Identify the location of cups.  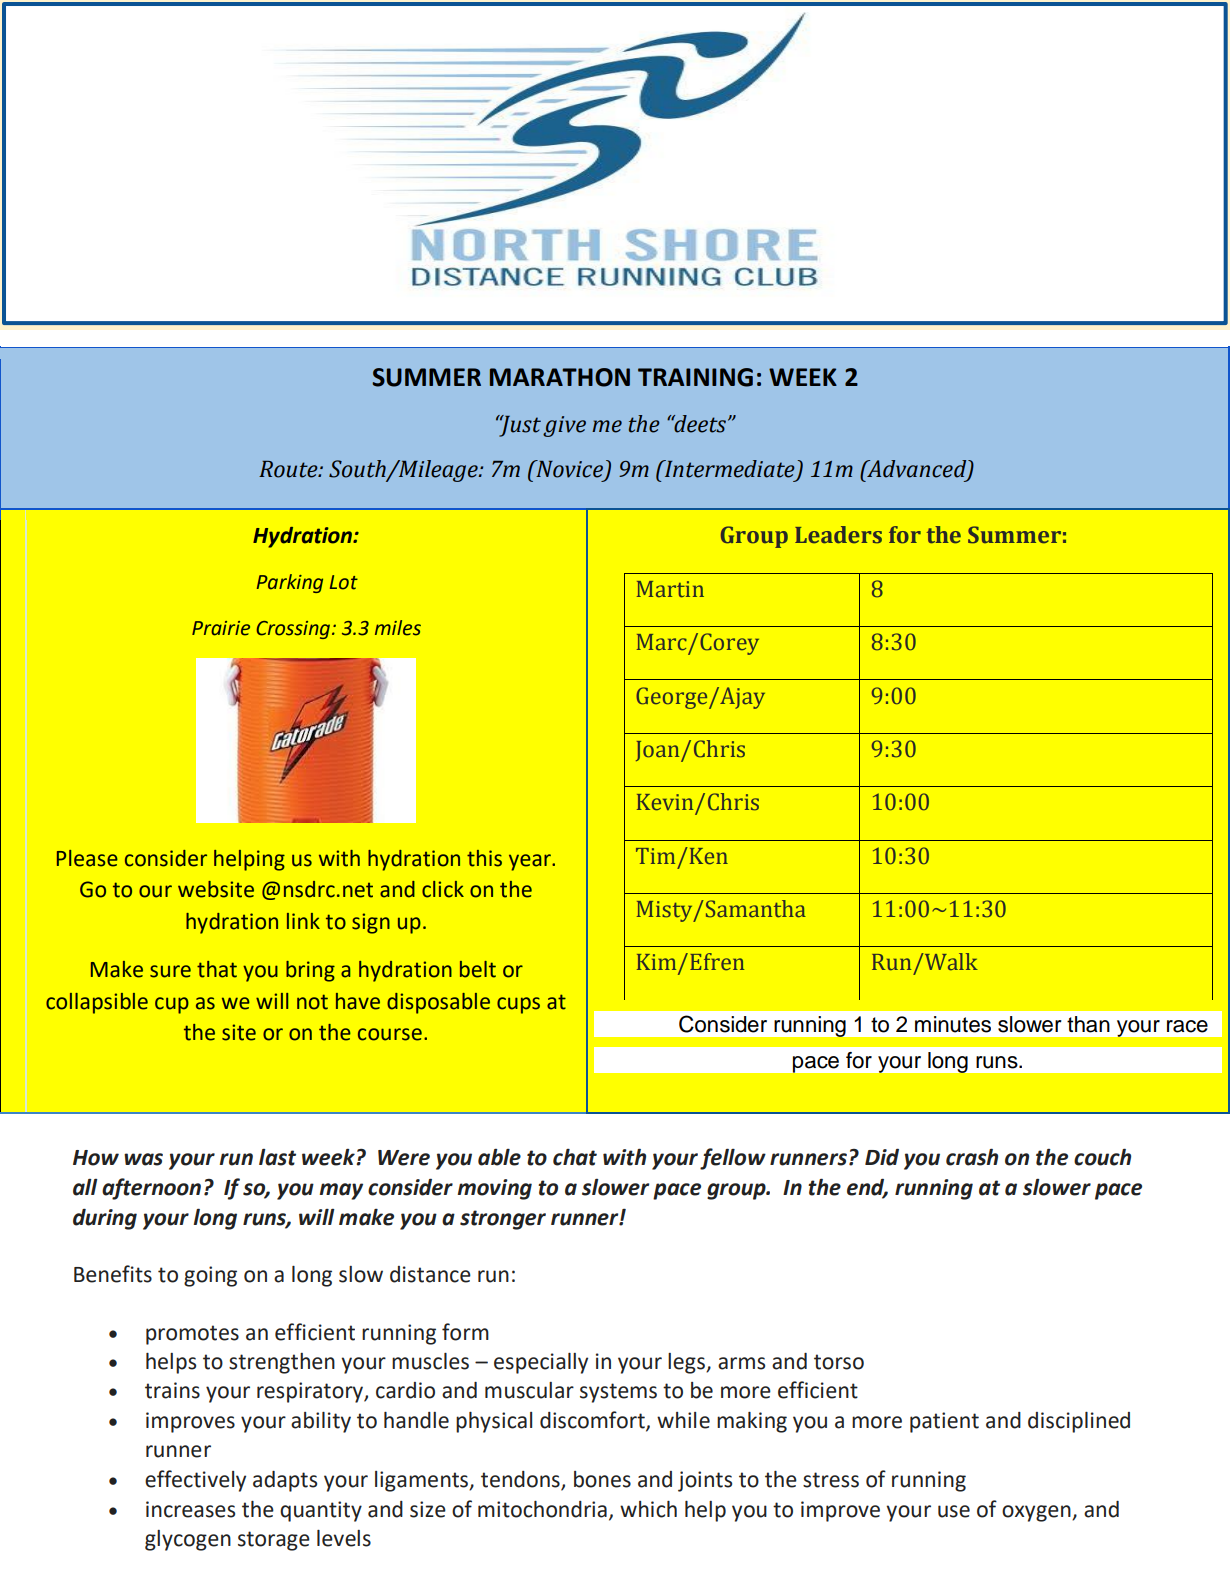
(518, 1005).
